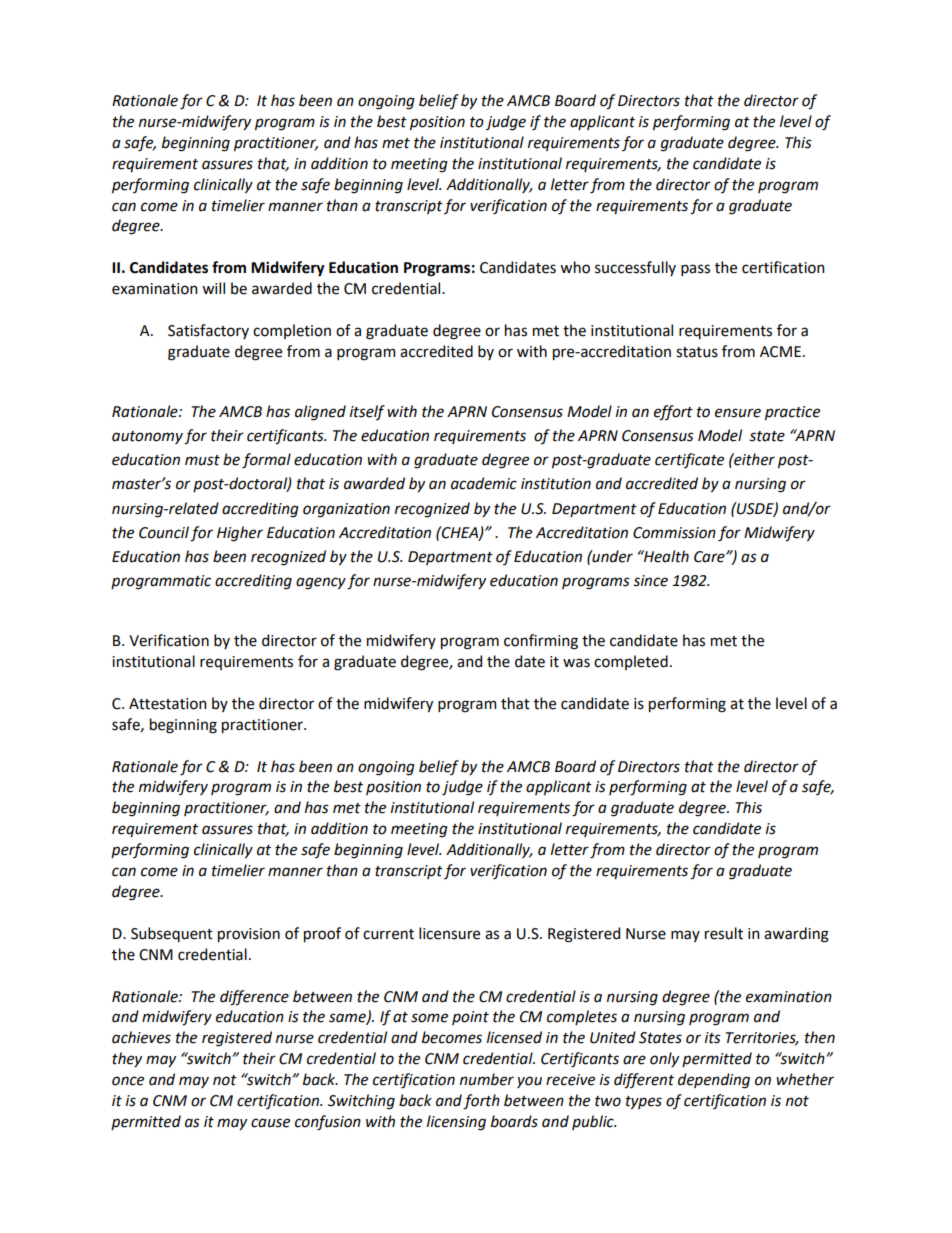 The width and height of the screenshot is (952, 1233). I want to click on confirming, so click(541, 642).
